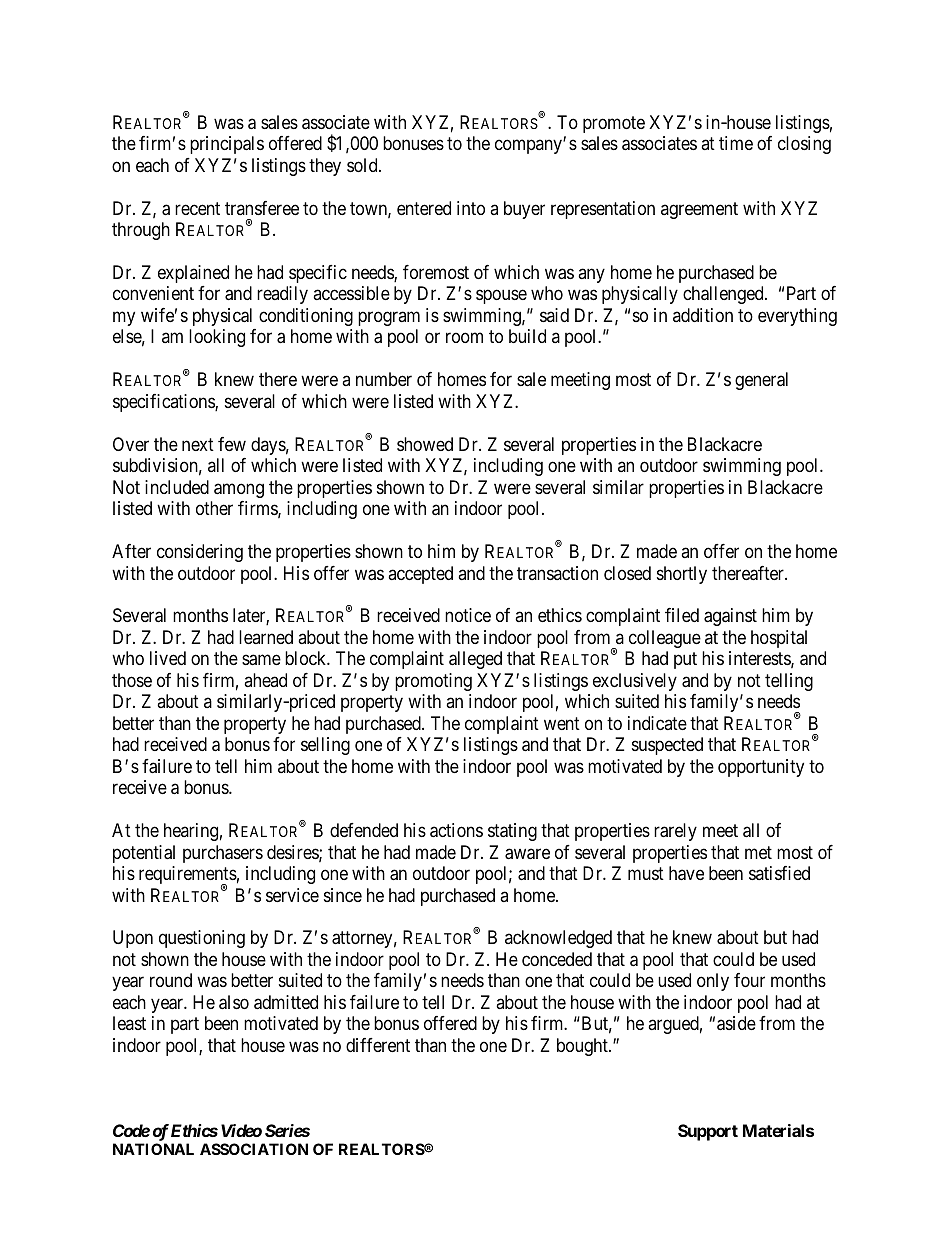 This screenshot has width=952, height=1233. I want to click on general, so click(761, 381).
